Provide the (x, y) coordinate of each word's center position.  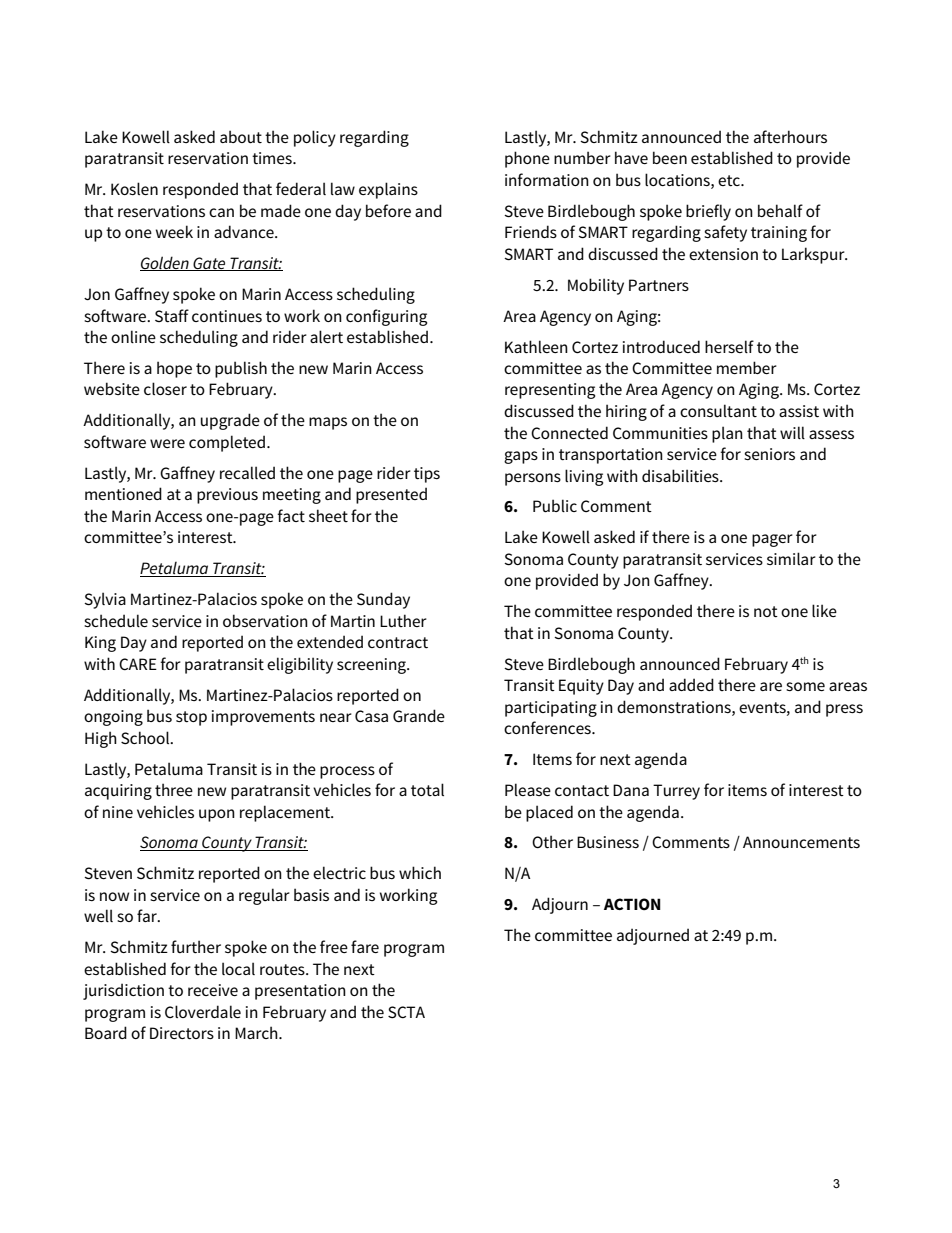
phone (527, 159)
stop (191, 718)
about (241, 136)
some (805, 686)
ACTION (632, 904)
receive (213, 990)
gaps (521, 457)
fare (365, 946)
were (167, 443)
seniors (769, 454)
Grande (419, 716)
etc (730, 180)
